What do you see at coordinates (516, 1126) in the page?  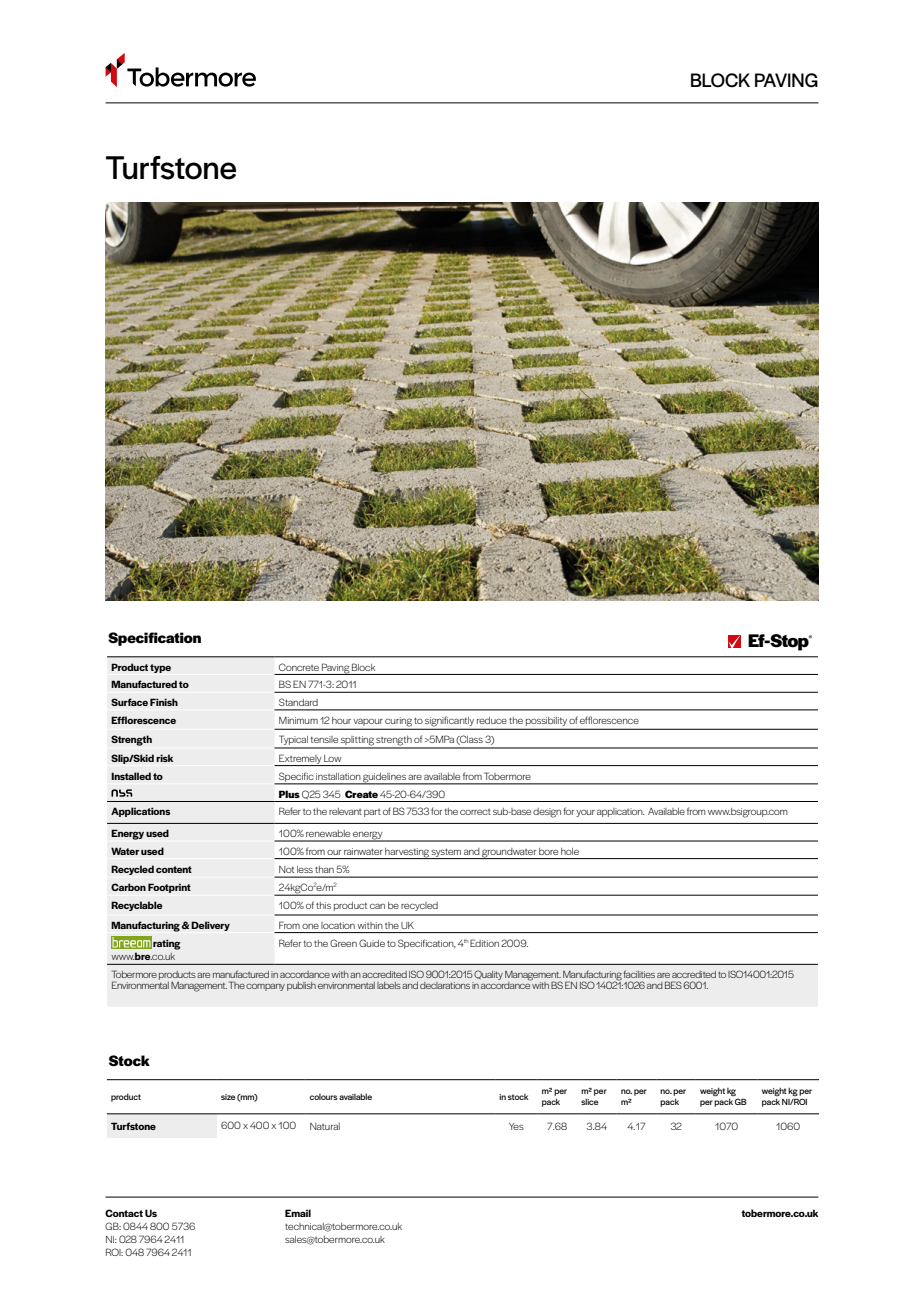 I see `Yes` at bounding box center [516, 1126].
